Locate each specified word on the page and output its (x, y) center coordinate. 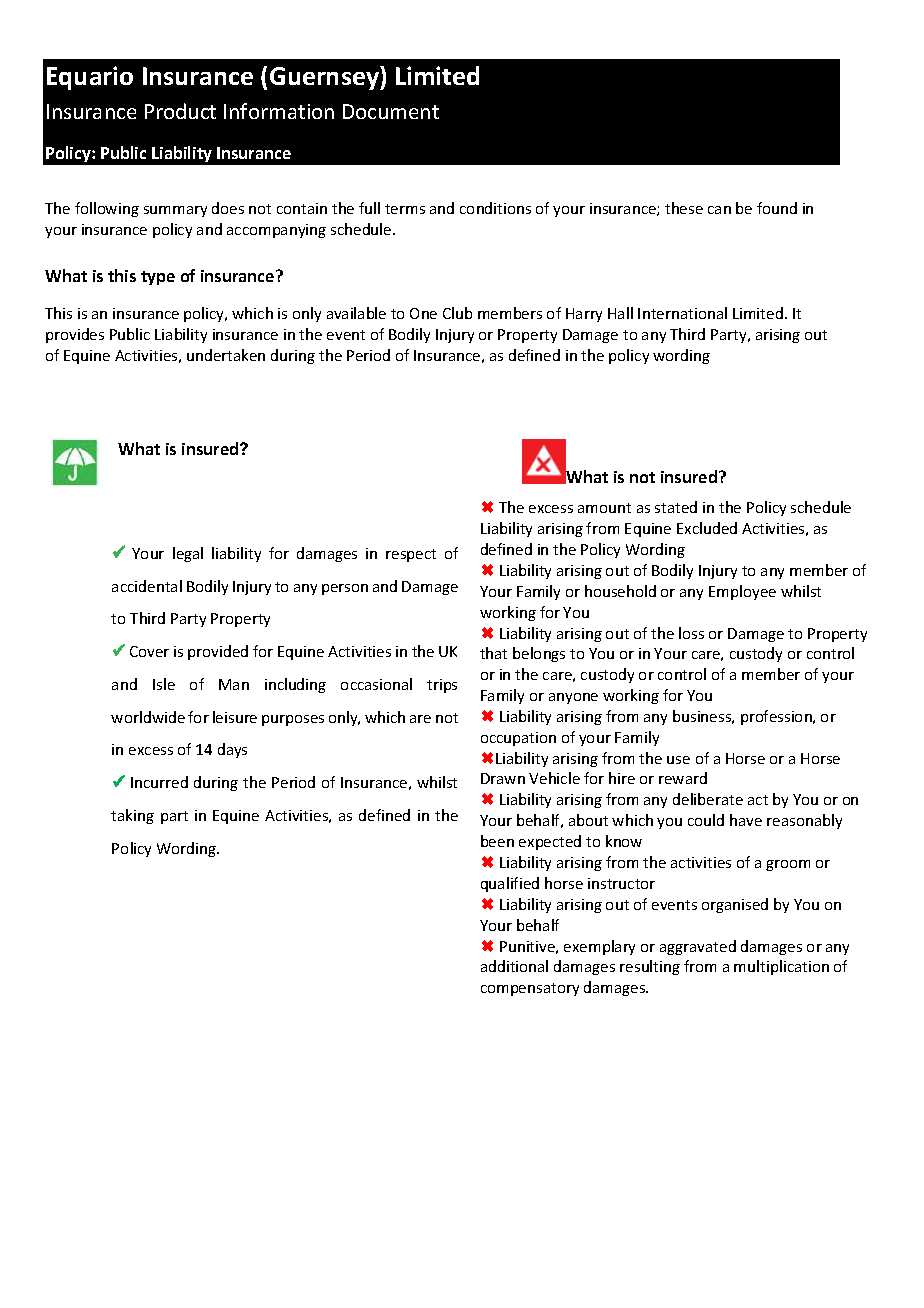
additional (514, 966)
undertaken (226, 355)
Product (180, 111)
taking (132, 816)
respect (411, 555)
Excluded (707, 528)
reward (683, 778)
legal (188, 554)
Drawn (503, 778)
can (719, 210)
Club (457, 313)
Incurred (159, 782)
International (682, 313)
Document (391, 111)
